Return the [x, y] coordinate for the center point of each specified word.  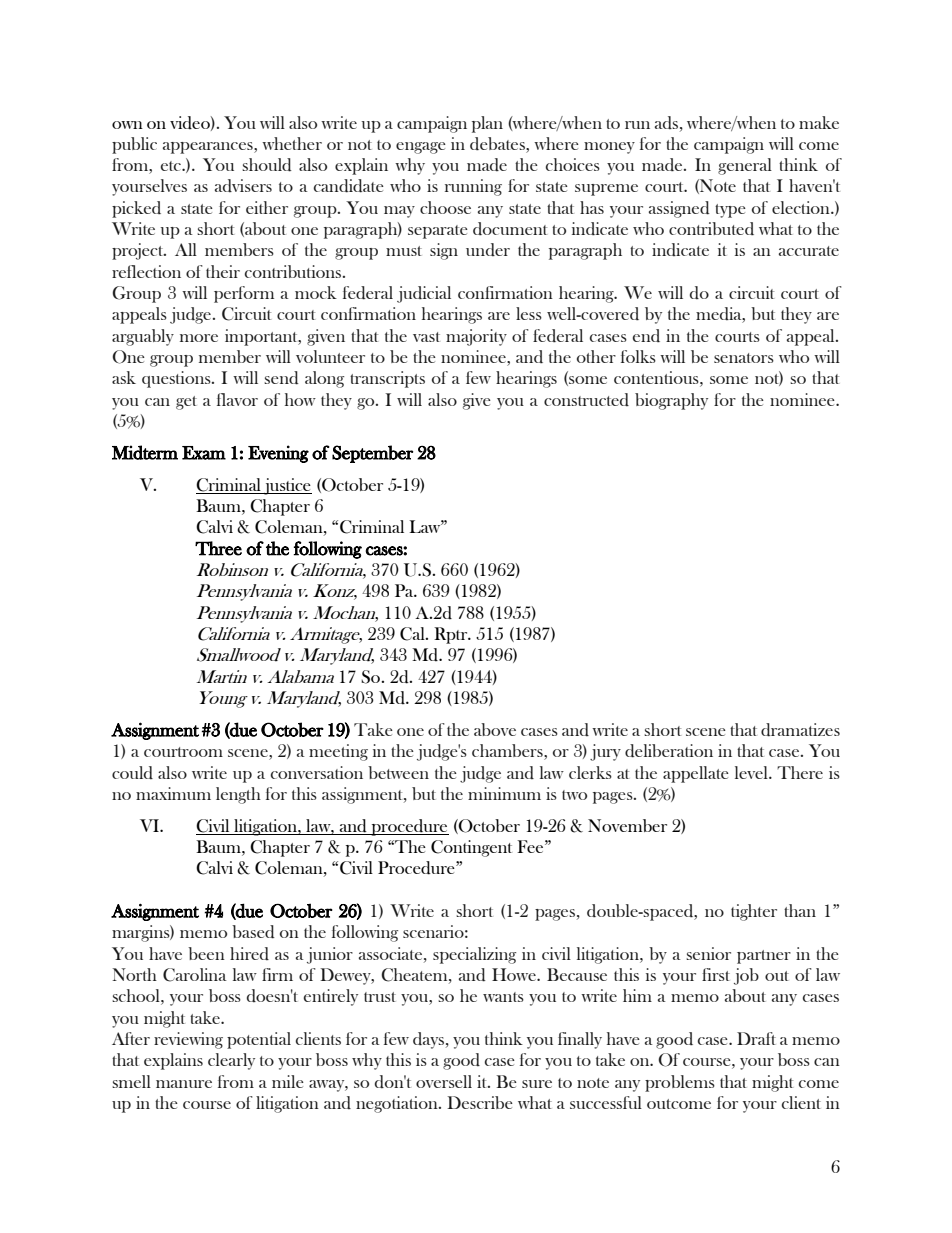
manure [184, 1084]
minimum [504, 793]
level [752, 772]
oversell [444, 1081]
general [745, 166]
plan [487, 124]
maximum [173, 793]
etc [172, 166]
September [372, 454]
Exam [204, 453]
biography [671, 401]
